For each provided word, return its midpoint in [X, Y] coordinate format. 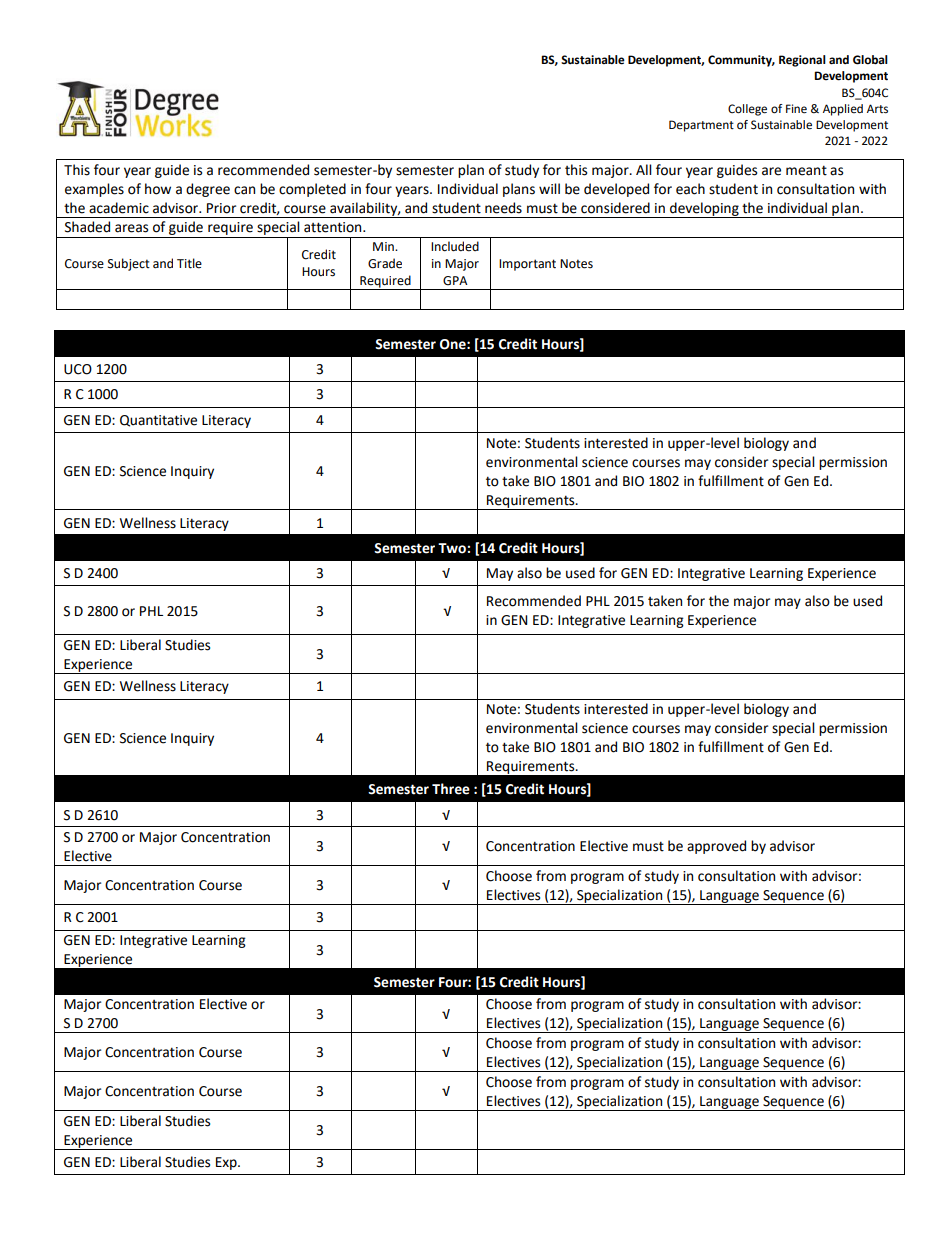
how [158, 189]
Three [451, 789]
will [549, 188]
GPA [455, 281]
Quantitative [158, 421]
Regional [802, 61]
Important [527, 265]
